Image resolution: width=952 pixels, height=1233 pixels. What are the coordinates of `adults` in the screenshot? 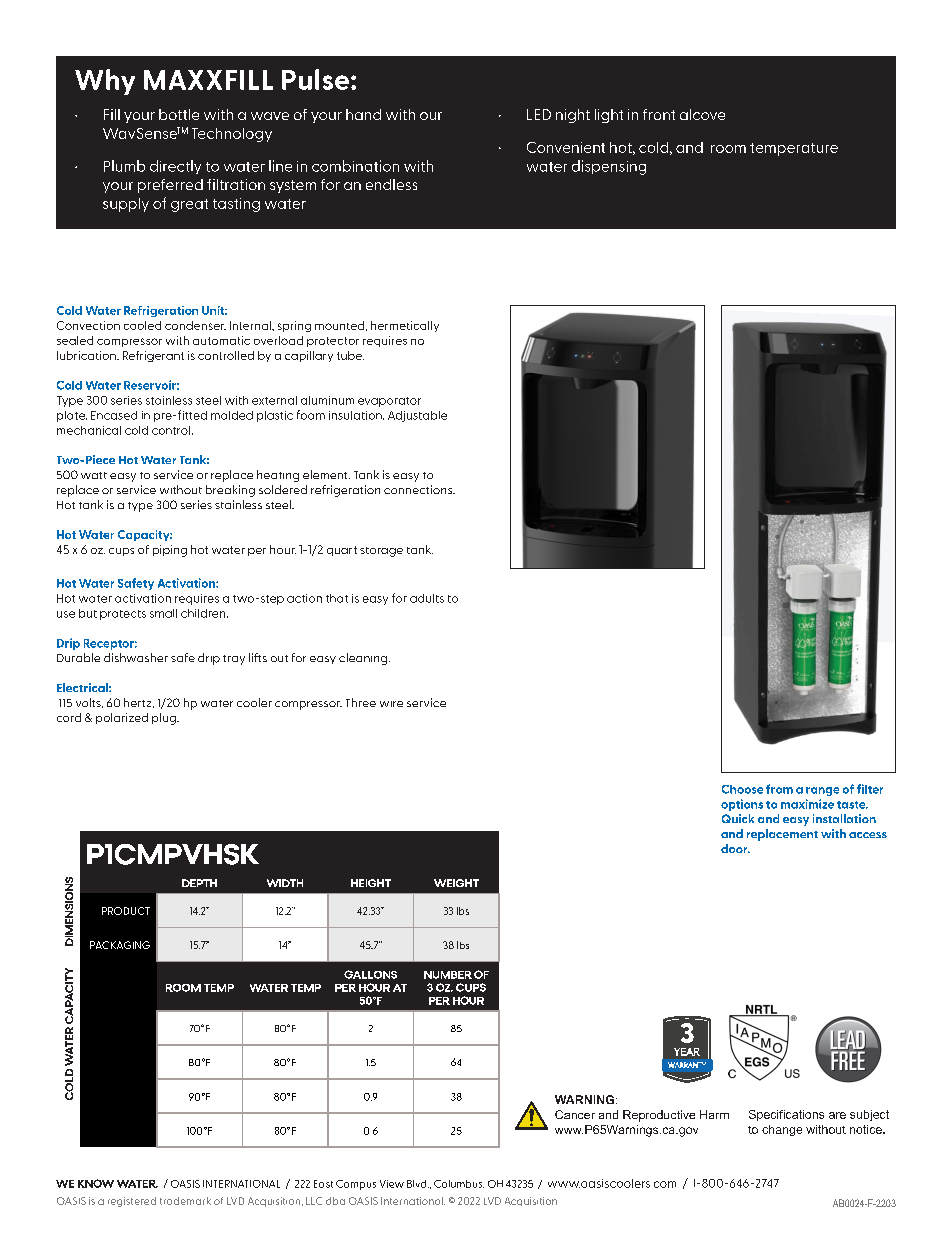 It's located at (427, 598).
